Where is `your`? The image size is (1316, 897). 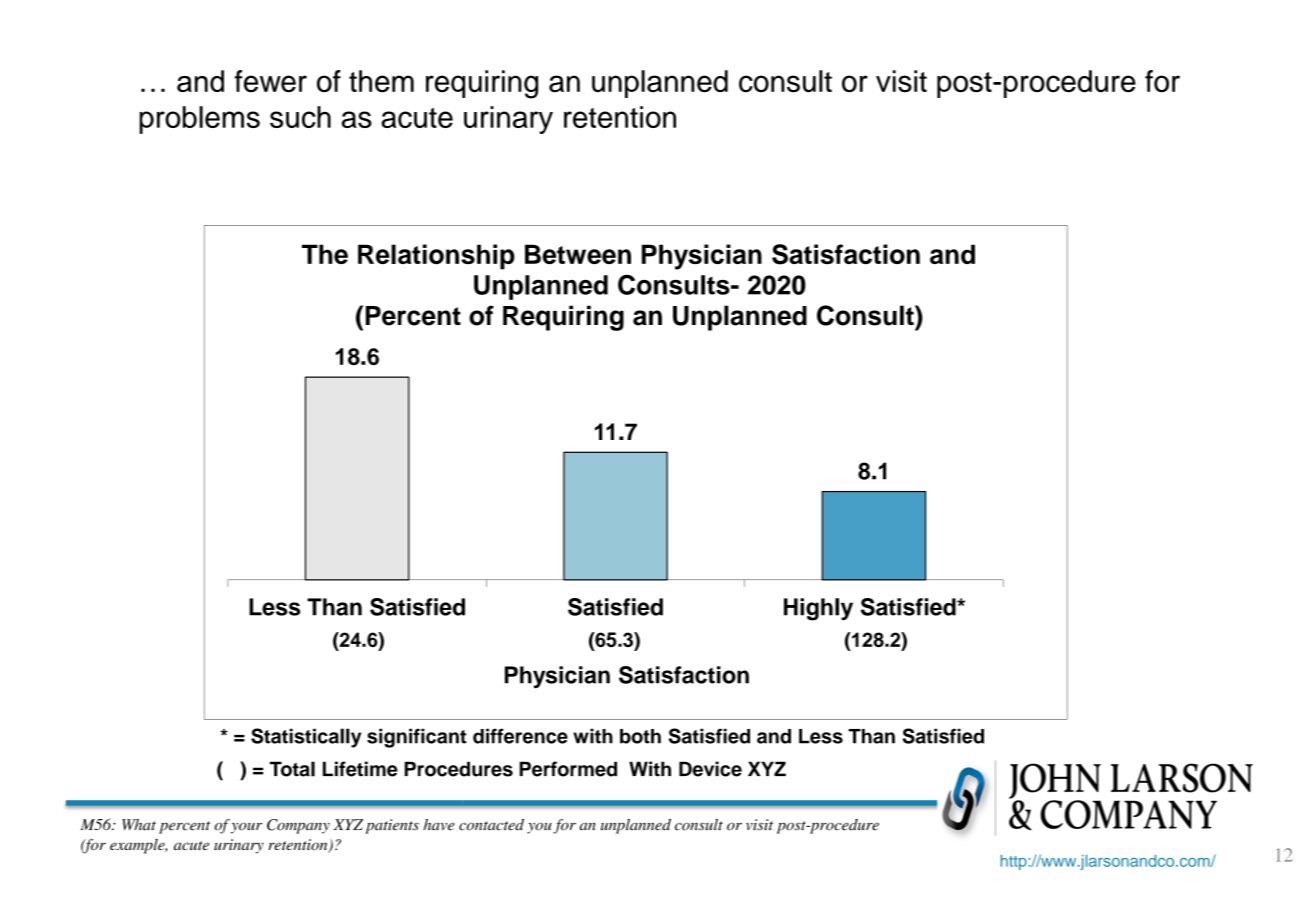 your is located at coordinates (246, 828).
